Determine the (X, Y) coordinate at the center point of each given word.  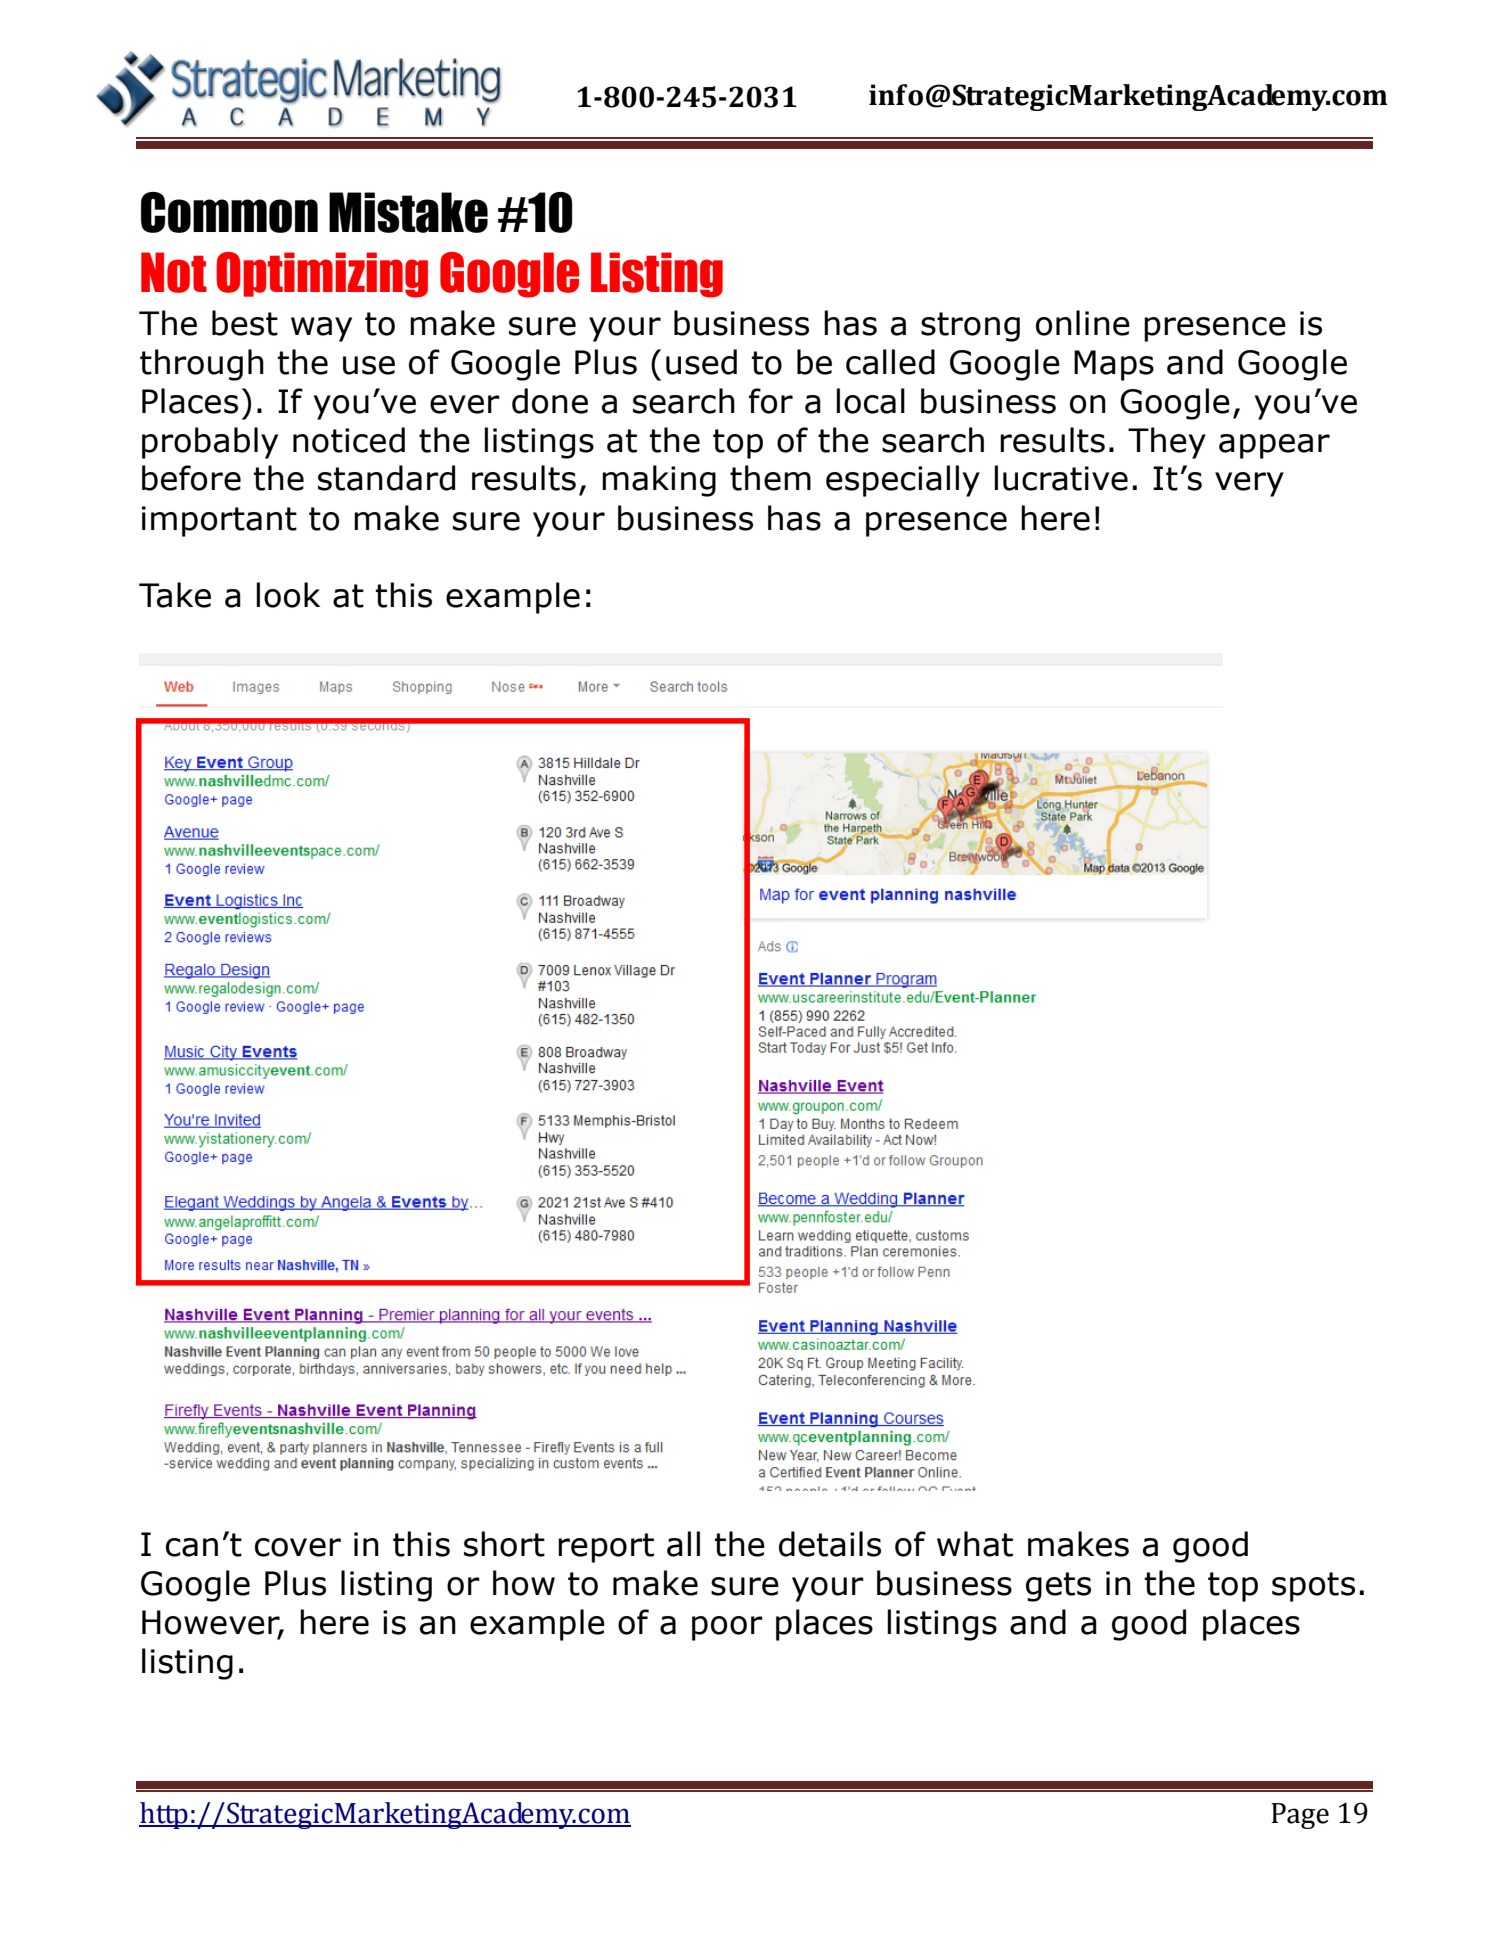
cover (298, 1547)
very (1249, 484)
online (1083, 323)
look (288, 595)
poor (727, 1628)
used (701, 362)
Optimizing (322, 275)
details (830, 1544)
